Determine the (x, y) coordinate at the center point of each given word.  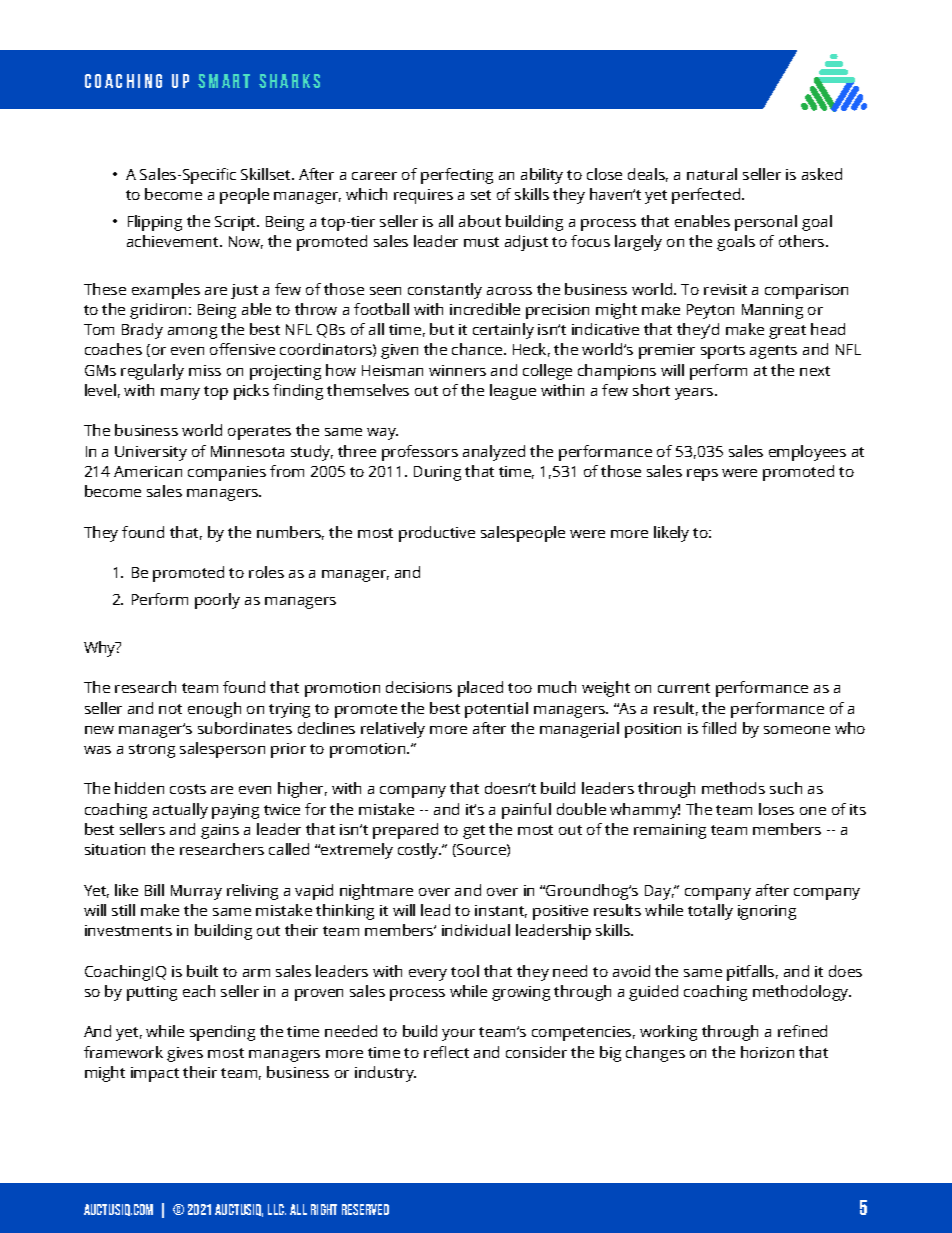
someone (797, 730)
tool (465, 971)
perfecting (457, 176)
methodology (802, 993)
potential (496, 710)
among (192, 333)
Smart (224, 81)
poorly (217, 601)
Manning (772, 311)
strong (152, 751)
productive (437, 534)
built (202, 971)
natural (712, 174)
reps (702, 475)
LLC (277, 1209)
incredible (485, 309)
